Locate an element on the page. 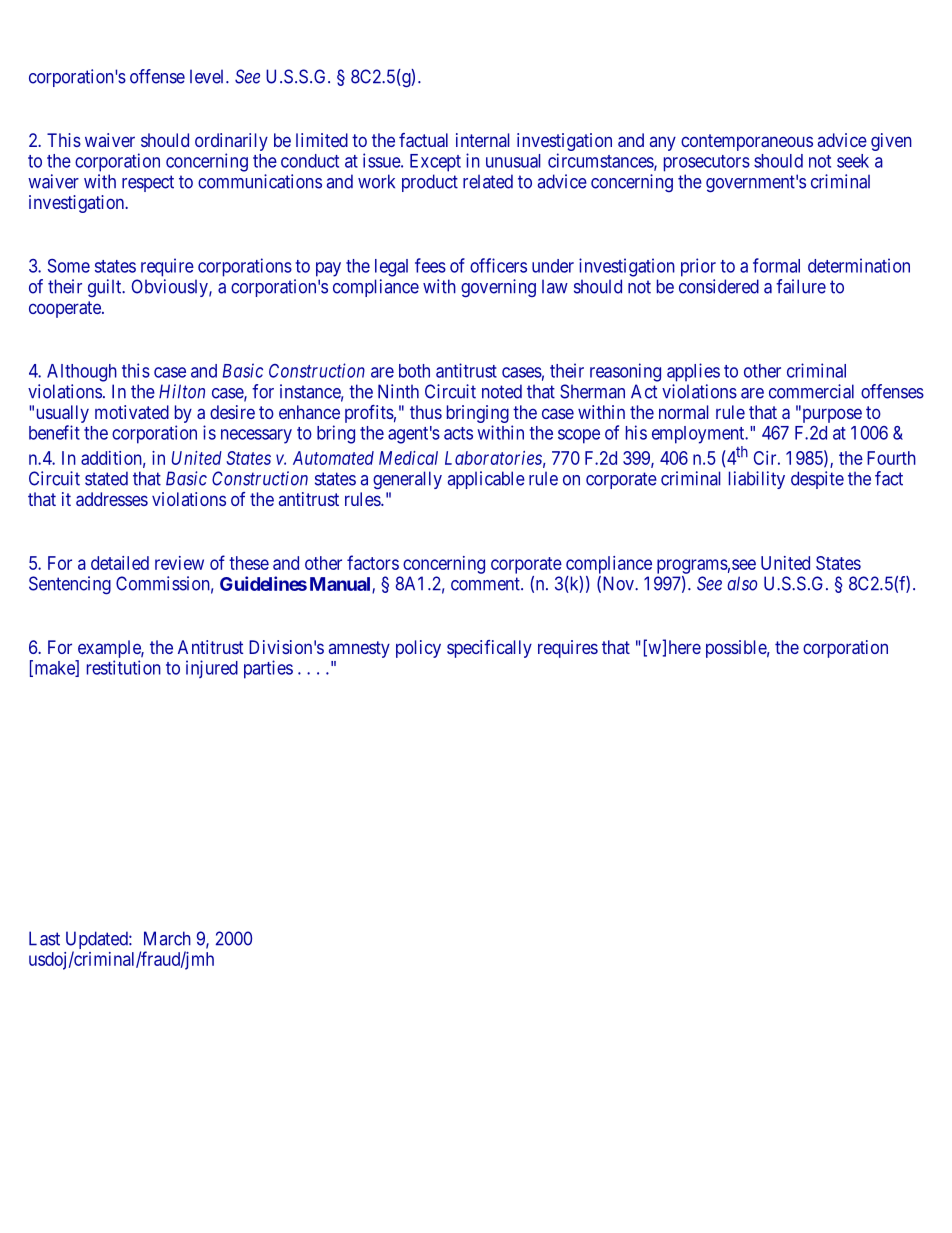 This document has width=952, height=1233. also is located at coordinates (742, 583).
